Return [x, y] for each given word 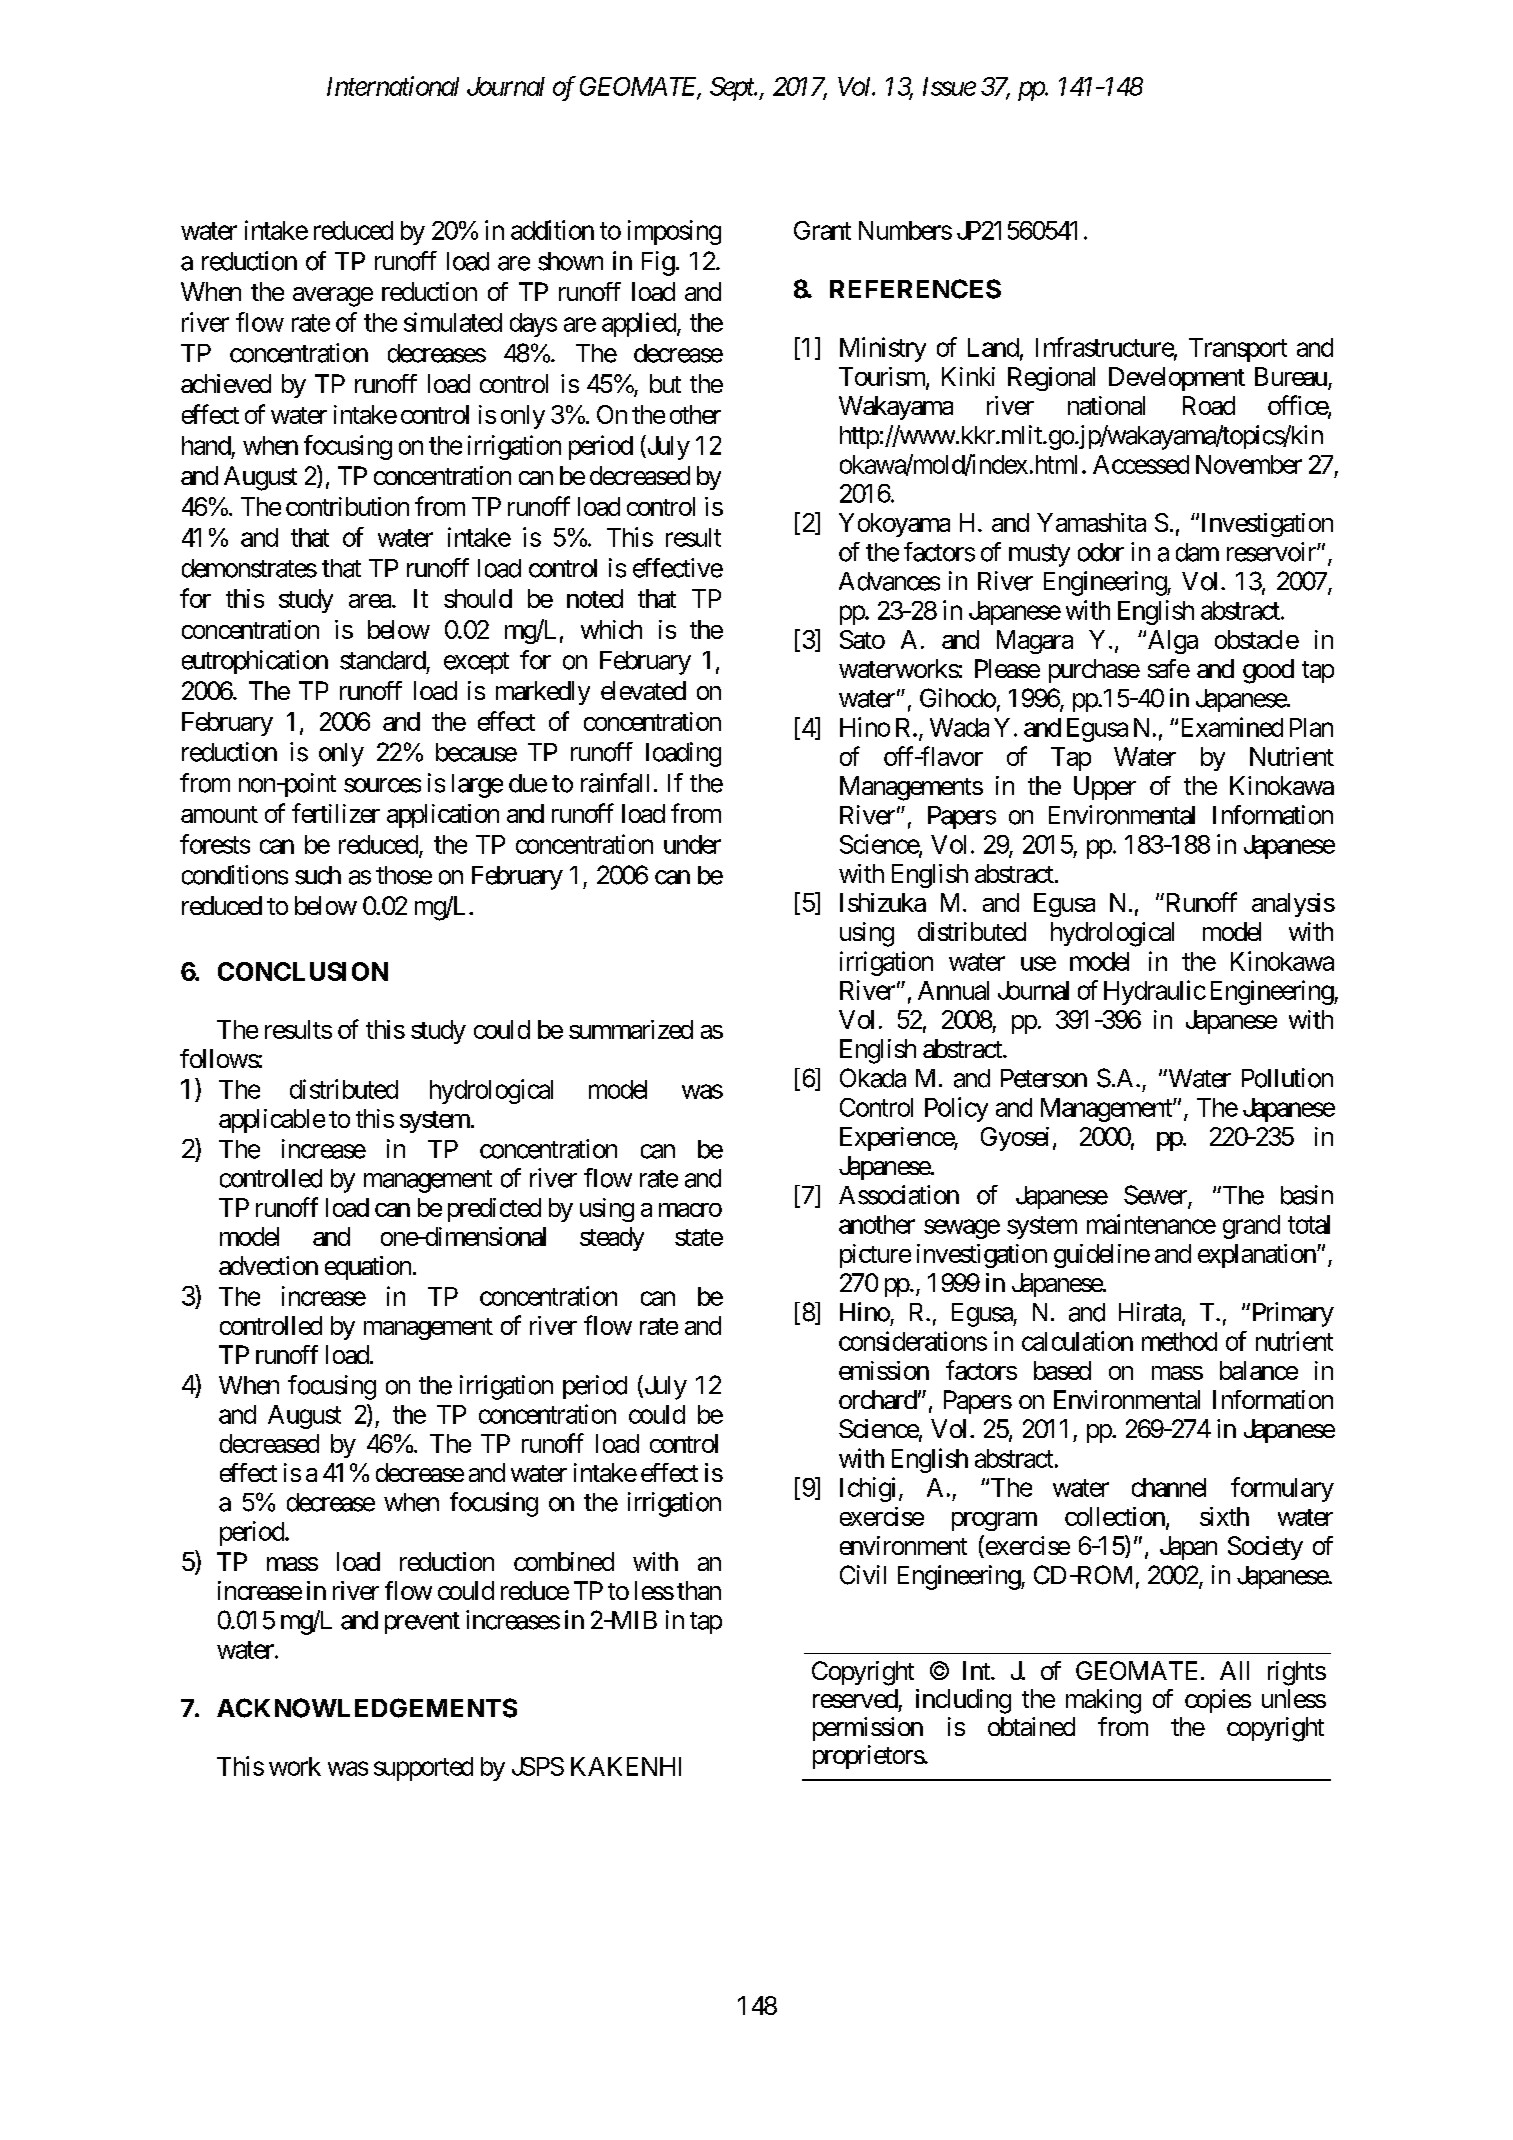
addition [552, 230]
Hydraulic [1155, 992]
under [692, 844]
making [1103, 1701]
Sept [733, 89]
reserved [855, 1698]
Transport [1238, 350]
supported [423, 1769]
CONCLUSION [303, 971]
